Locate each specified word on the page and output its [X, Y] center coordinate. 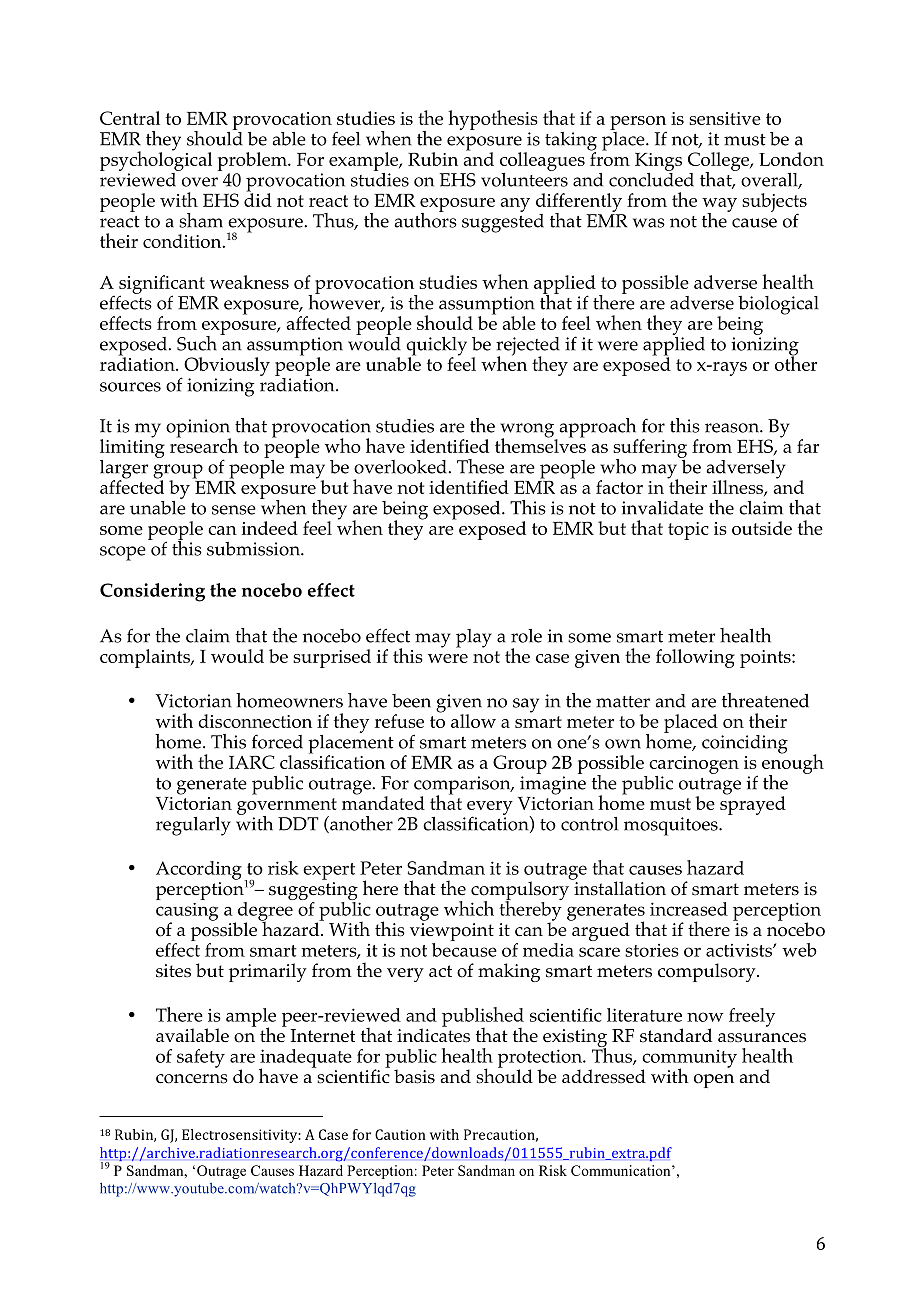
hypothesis [493, 120]
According [199, 870]
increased [689, 909]
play [474, 638]
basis [414, 1076]
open [714, 1081]
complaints [146, 658]
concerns [192, 1079]
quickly [436, 347]
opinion [198, 429]
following [695, 658]
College [720, 162]
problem [253, 161]
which [469, 908]
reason [733, 428]
